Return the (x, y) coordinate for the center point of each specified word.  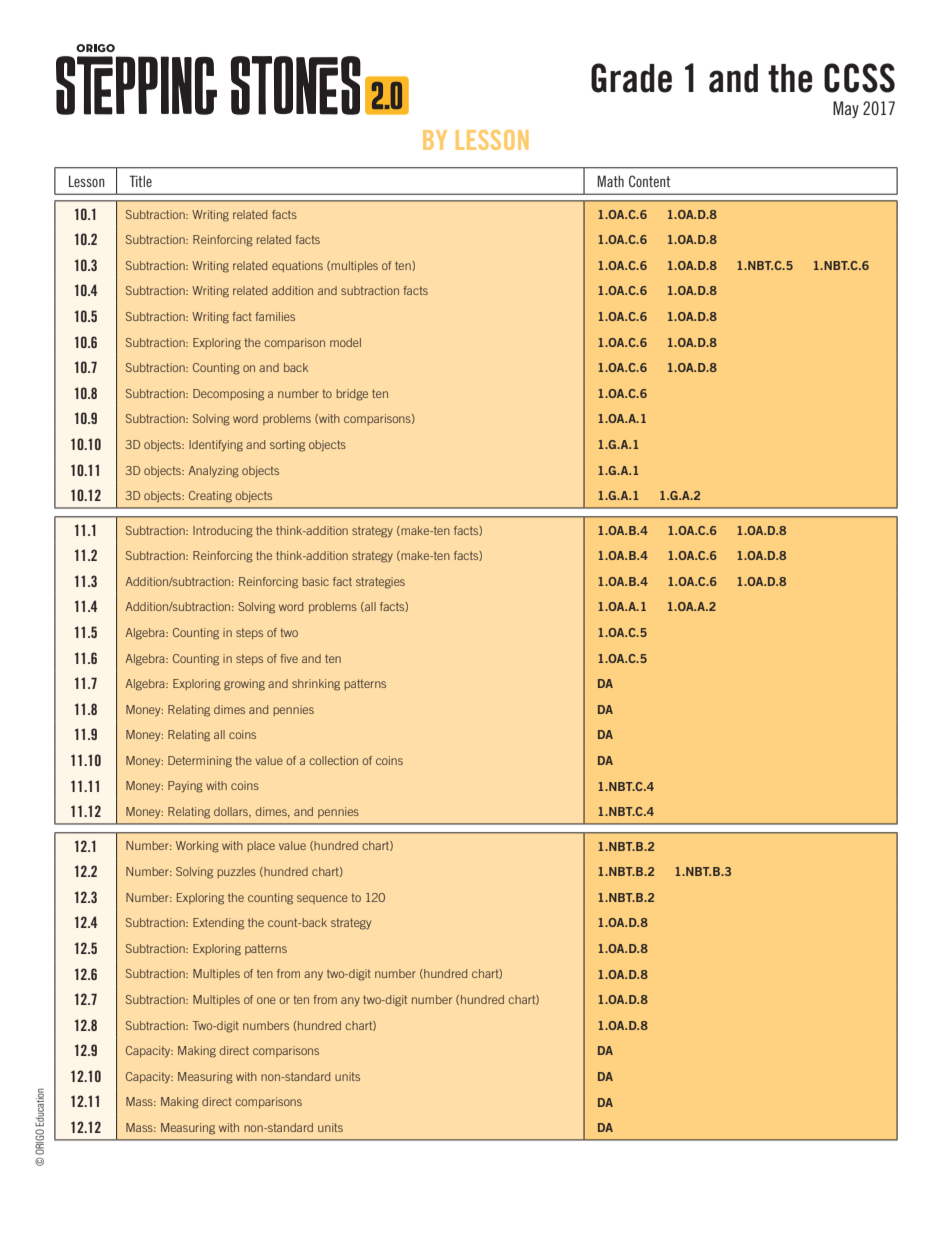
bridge (352, 395)
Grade (631, 78)
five (289, 658)
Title (140, 181)
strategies (380, 583)
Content (650, 181)
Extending (218, 924)
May (846, 109)
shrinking (316, 685)
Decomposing (228, 395)
